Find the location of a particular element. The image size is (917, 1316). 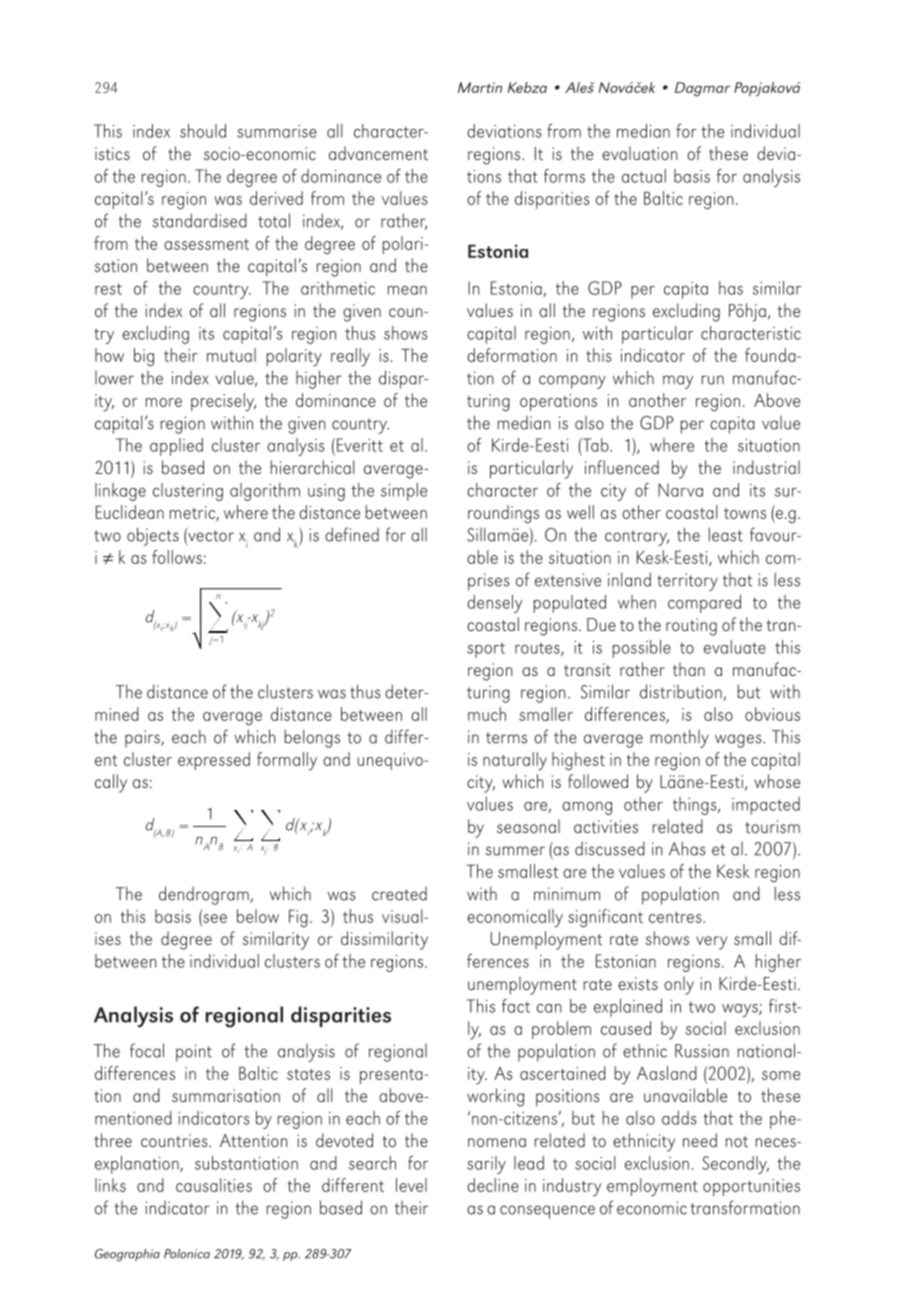

centres is located at coordinates (676, 917).
